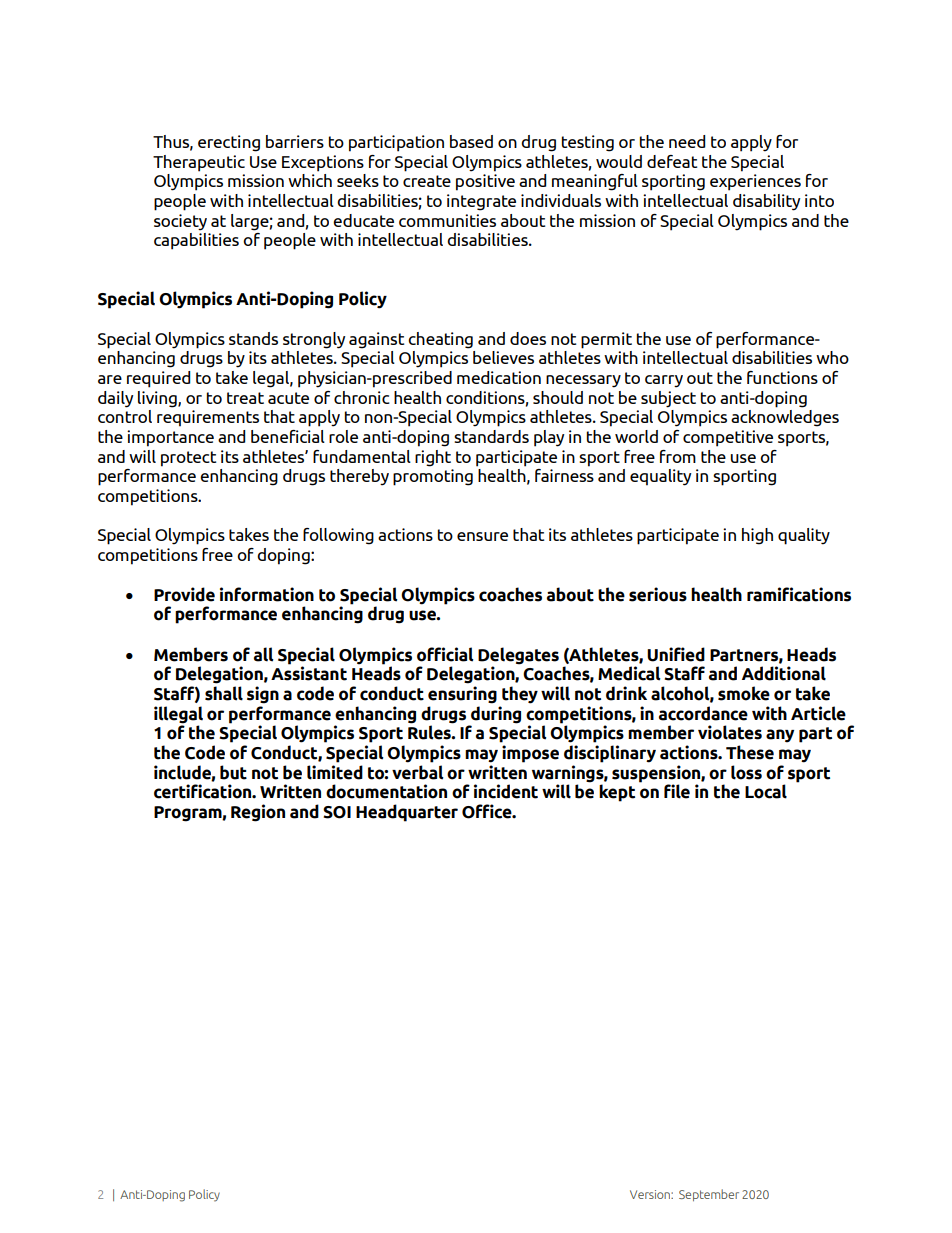  What do you see at coordinates (766, 791) in the image?
I see `Local` at bounding box center [766, 791].
